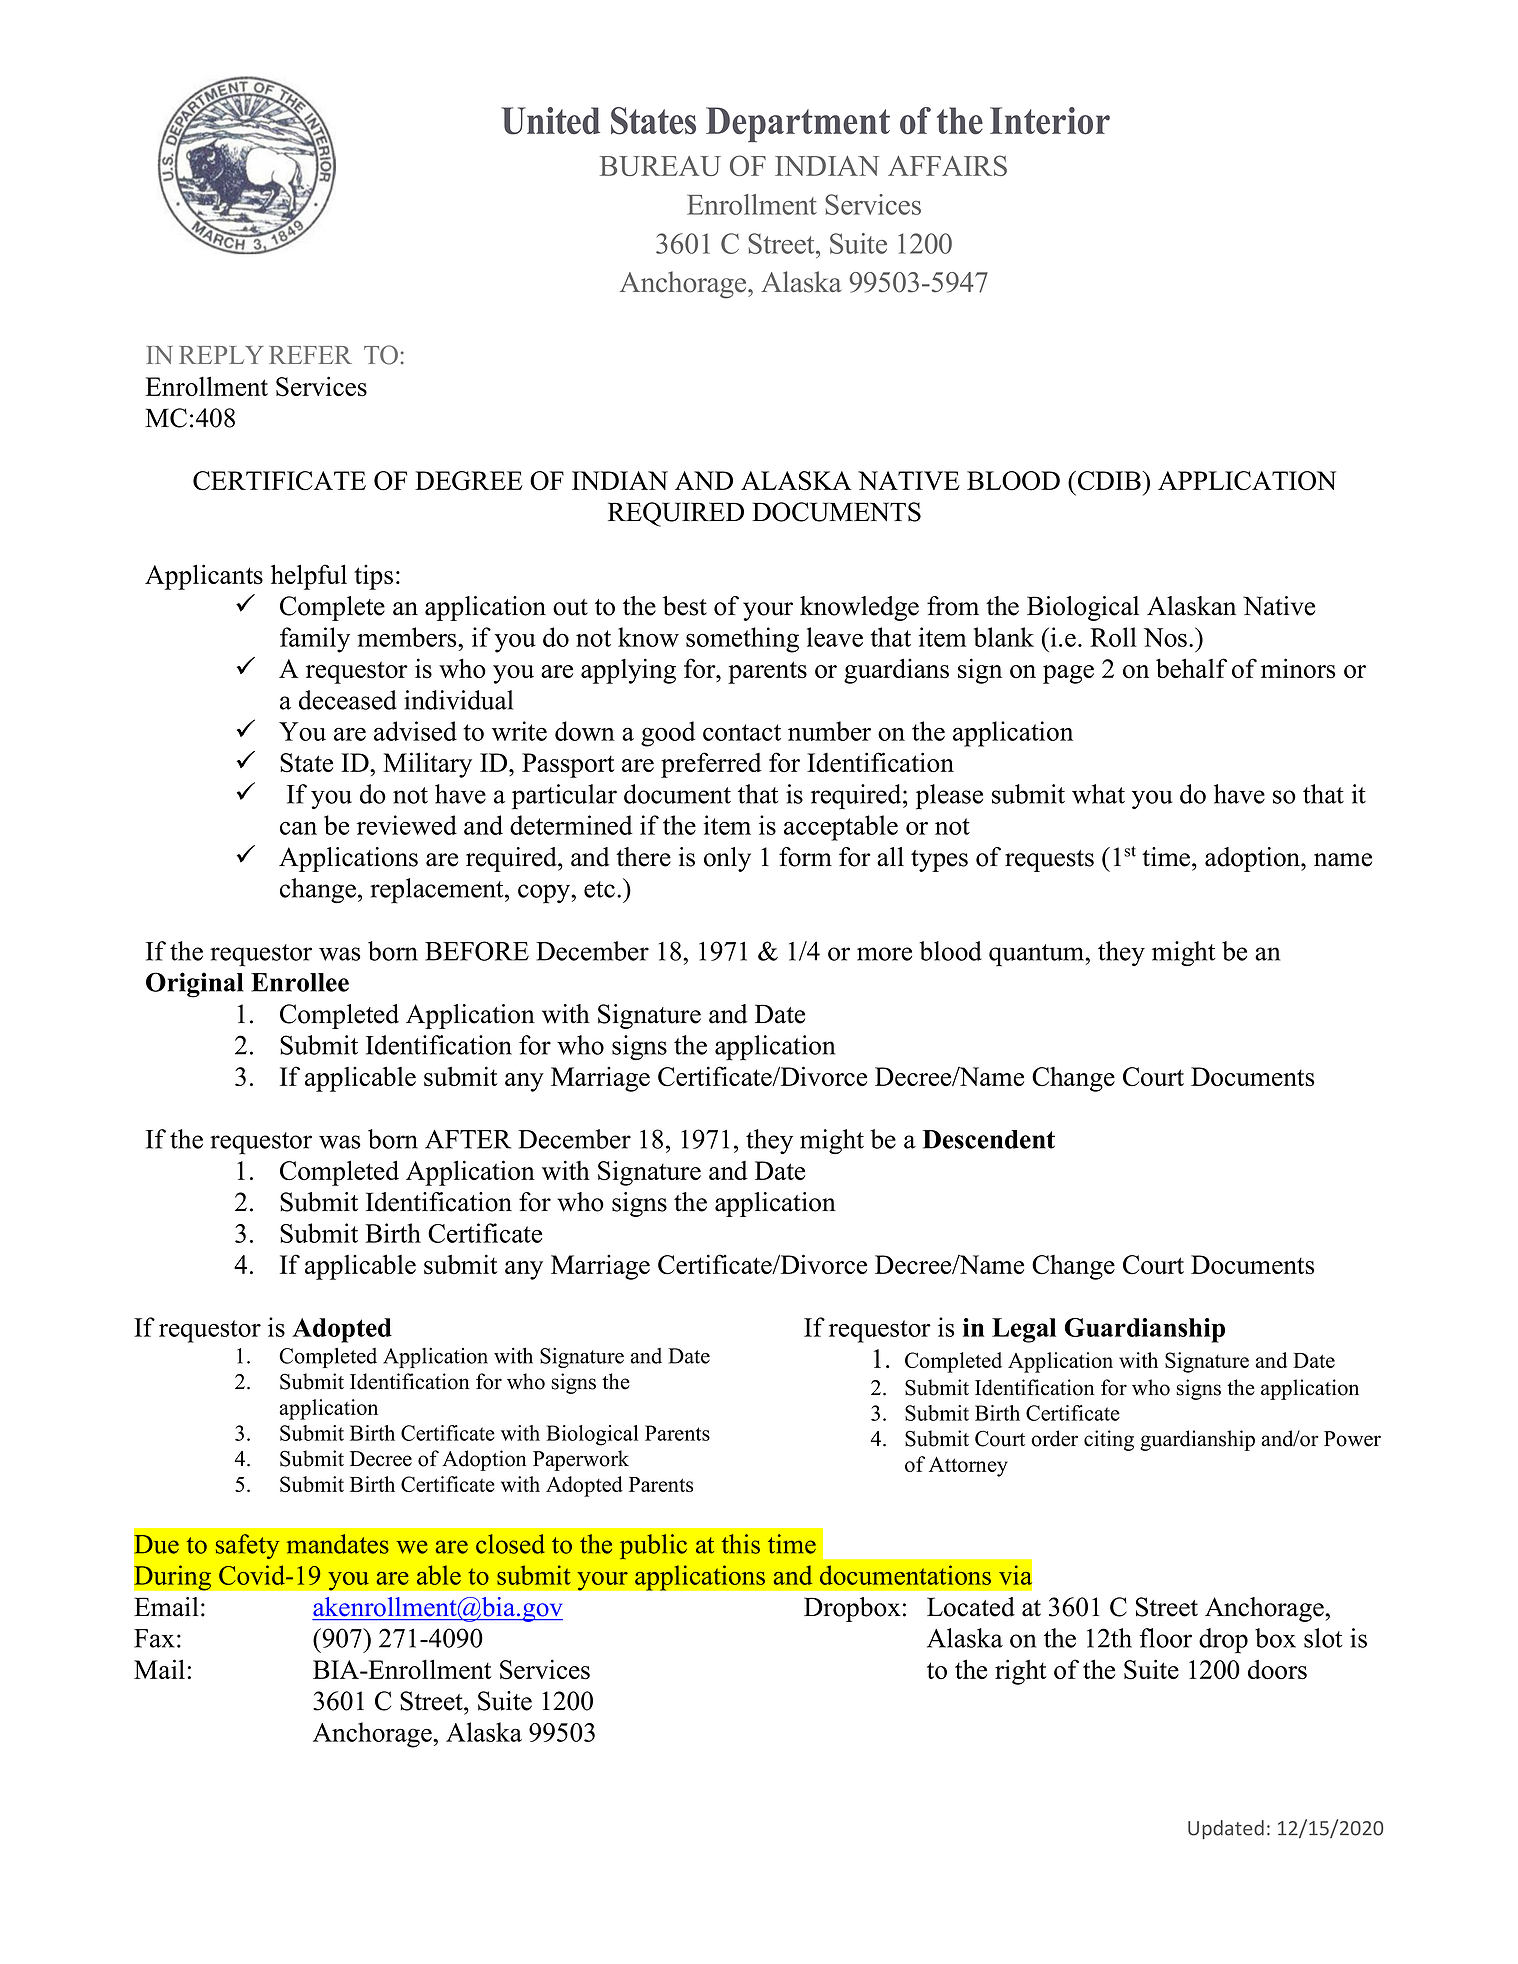 This page has height=1964, width=1518. Describe the element at coordinates (989, 1139) in the page. I see `Descendent` at that location.
